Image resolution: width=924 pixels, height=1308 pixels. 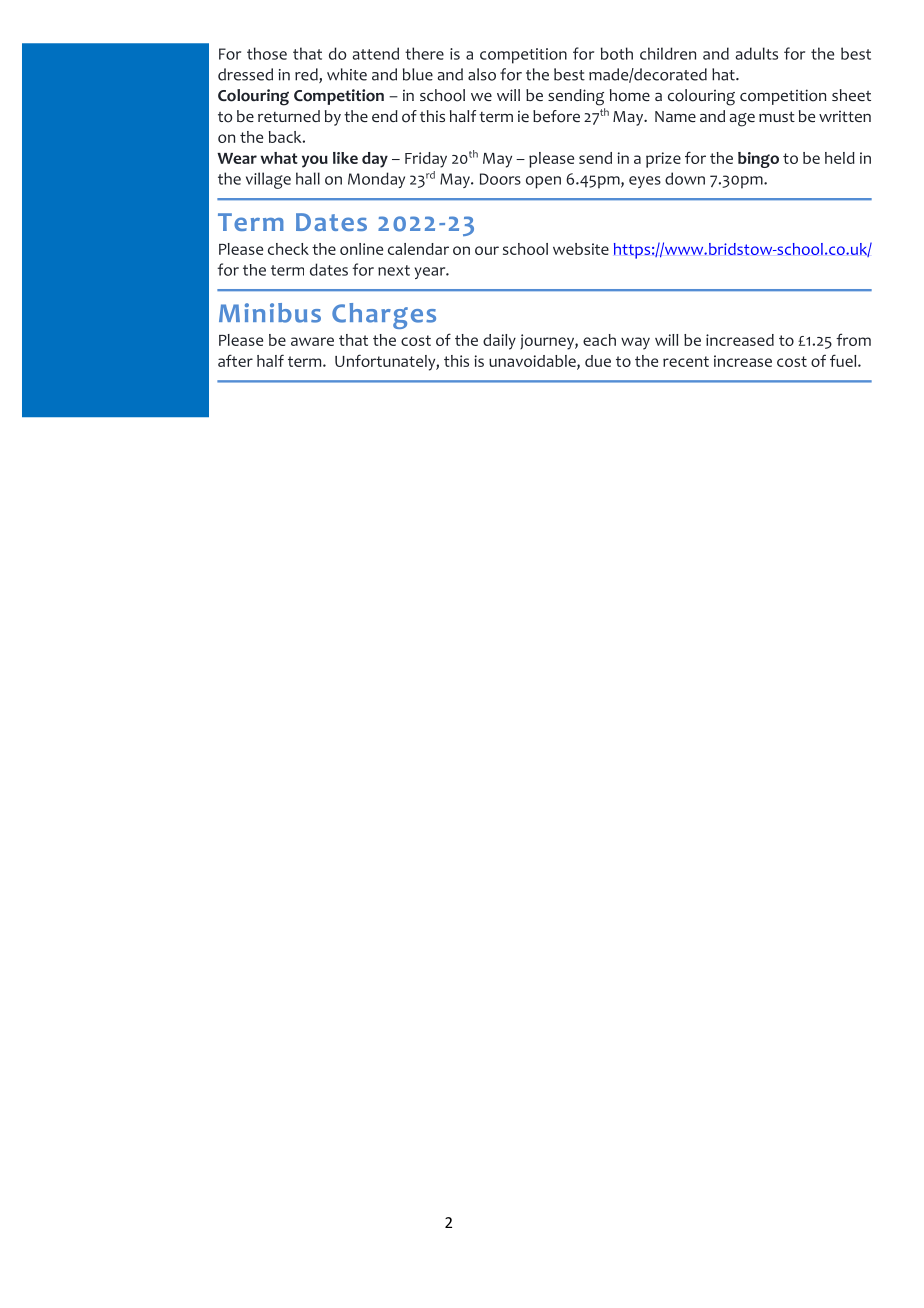 What do you see at coordinates (312, 341) in the screenshot?
I see `aware` at bounding box center [312, 341].
